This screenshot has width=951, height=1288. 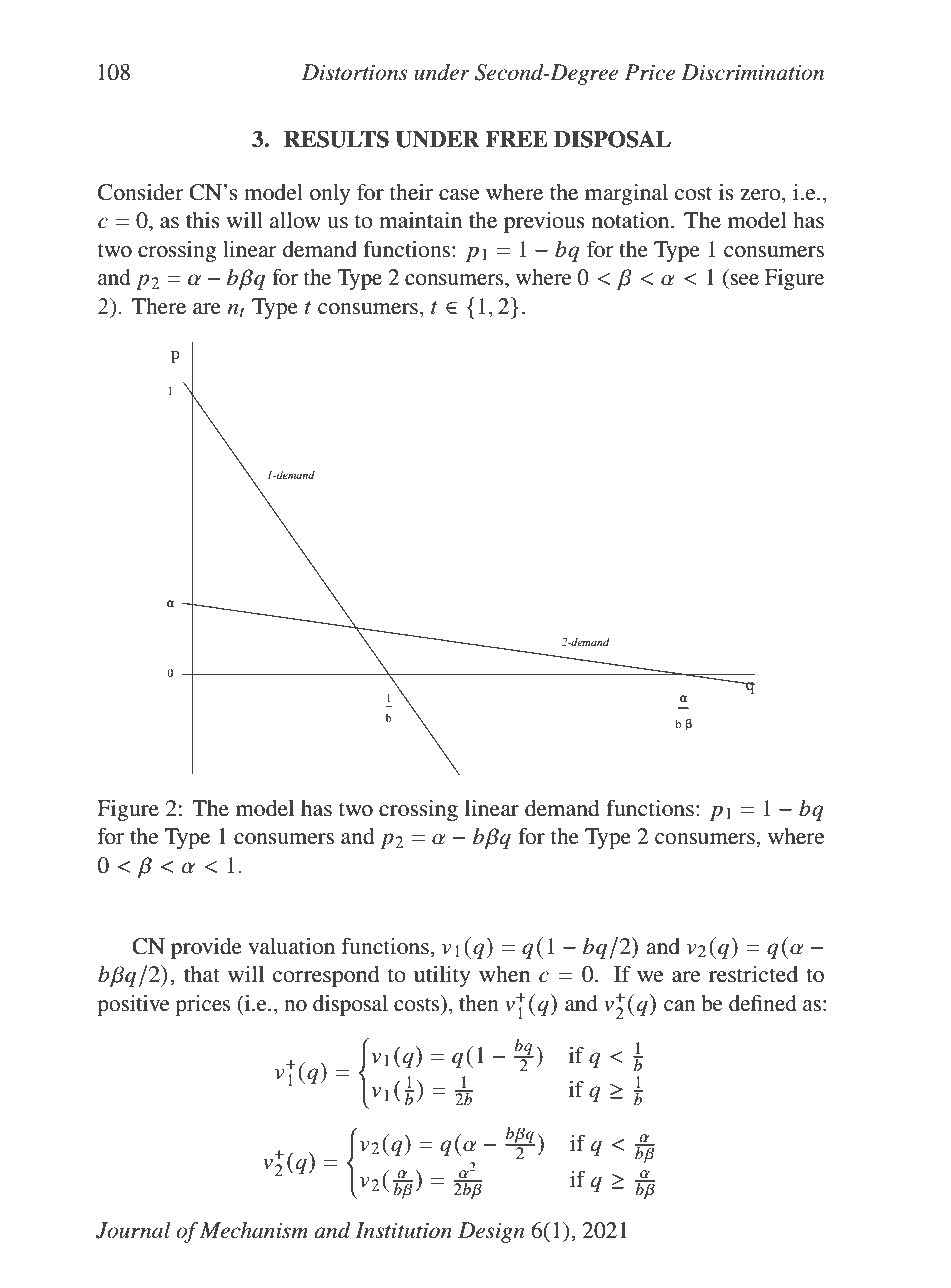 I want to click on Design, so click(x=491, y=1232).
